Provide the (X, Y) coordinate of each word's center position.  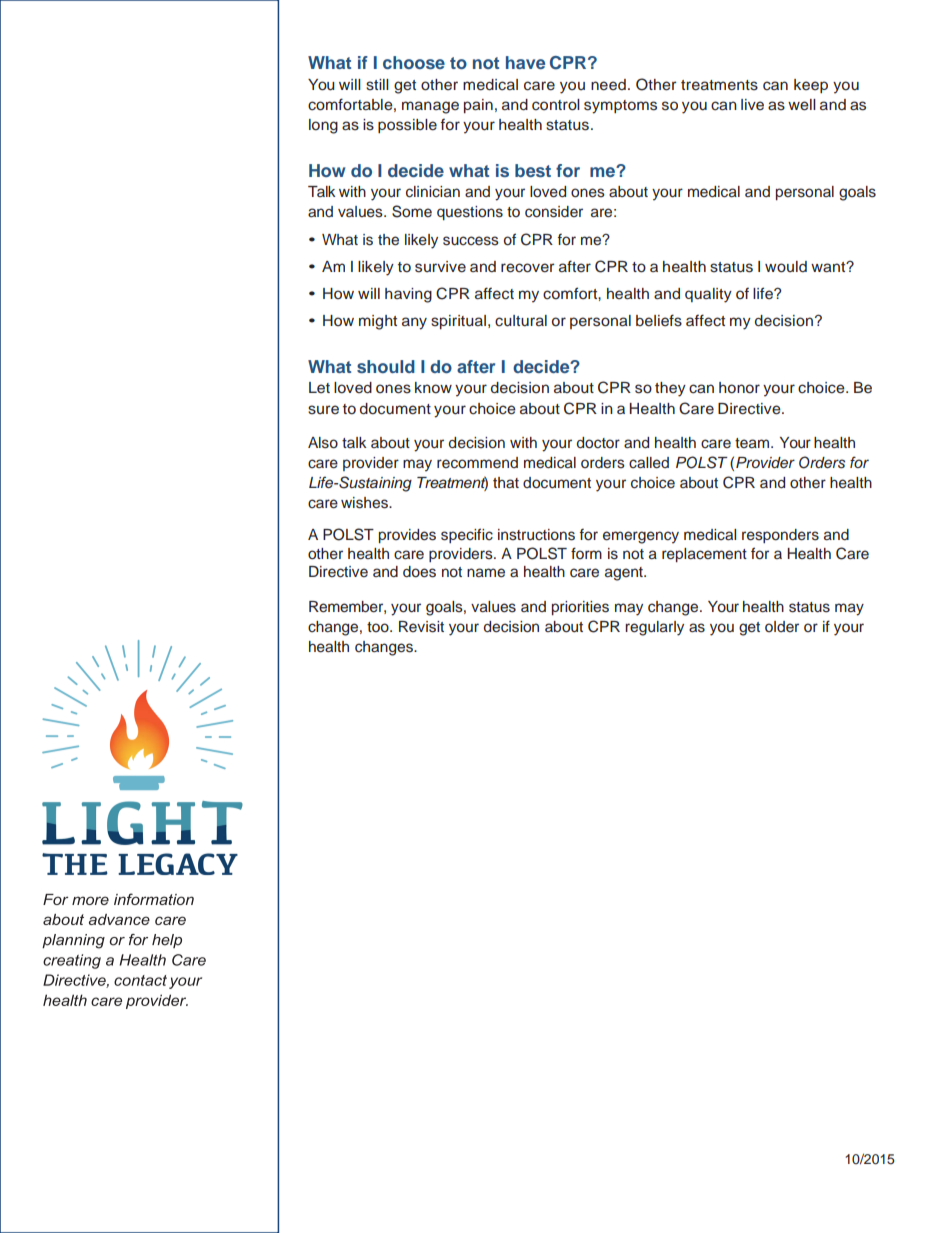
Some (412, 211)
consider (554, 212)
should (386, 366)
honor (739, 387)
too (379, 627)
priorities (580, 608)
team (753, 443)
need (608, 85)
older (782, 626)
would (786, 267)
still (377, 85)
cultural (521, 321)
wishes (365, 503)
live (752, 104)
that (506, 482)
